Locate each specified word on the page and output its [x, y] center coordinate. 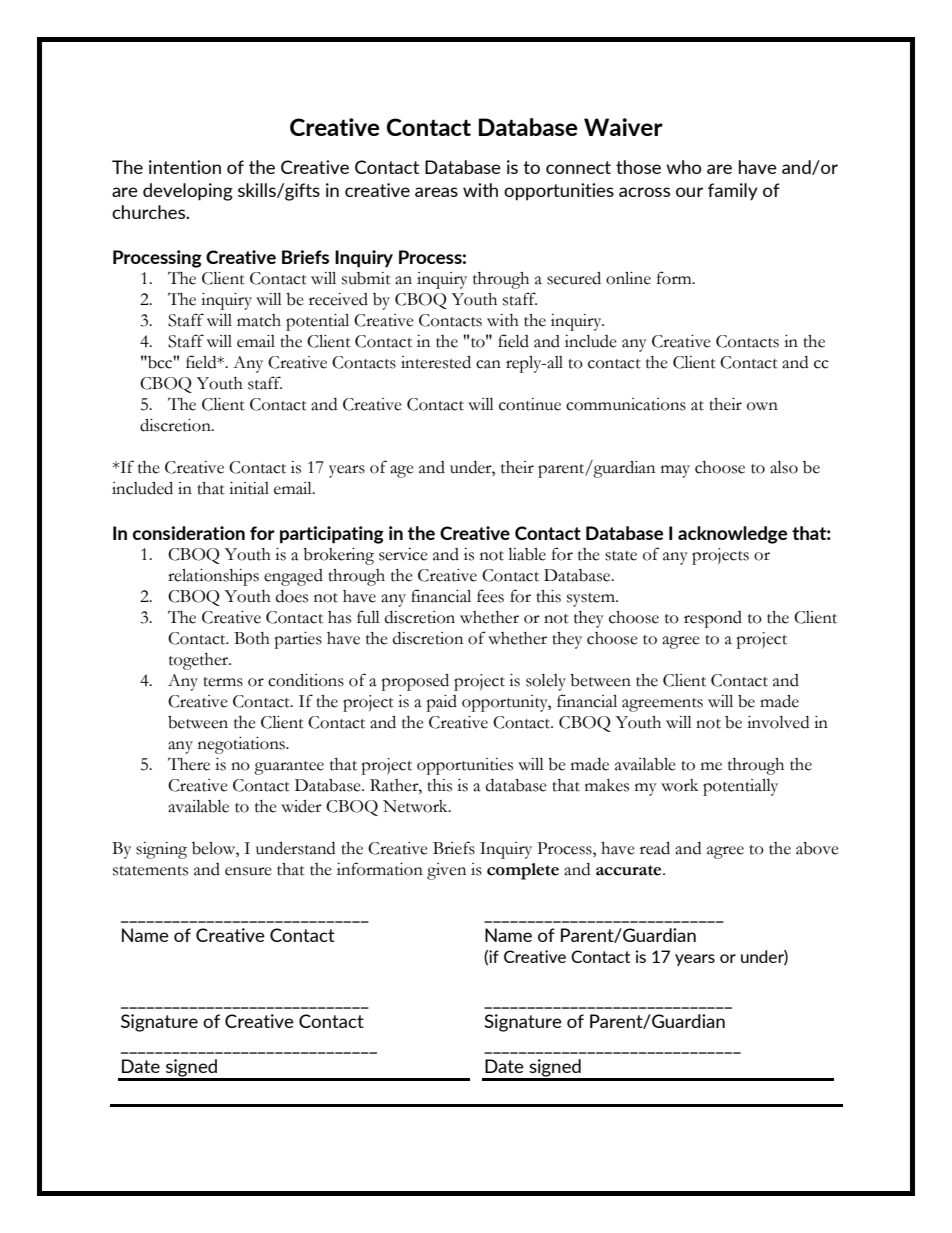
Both [252, 638]
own [762, 406]
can [488, 364]
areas [436, 192]
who [684, 167]
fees [490, 596]
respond [713, 619]
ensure [248, 871]
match [259, 320]
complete [523, 871]
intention [185, 167]
